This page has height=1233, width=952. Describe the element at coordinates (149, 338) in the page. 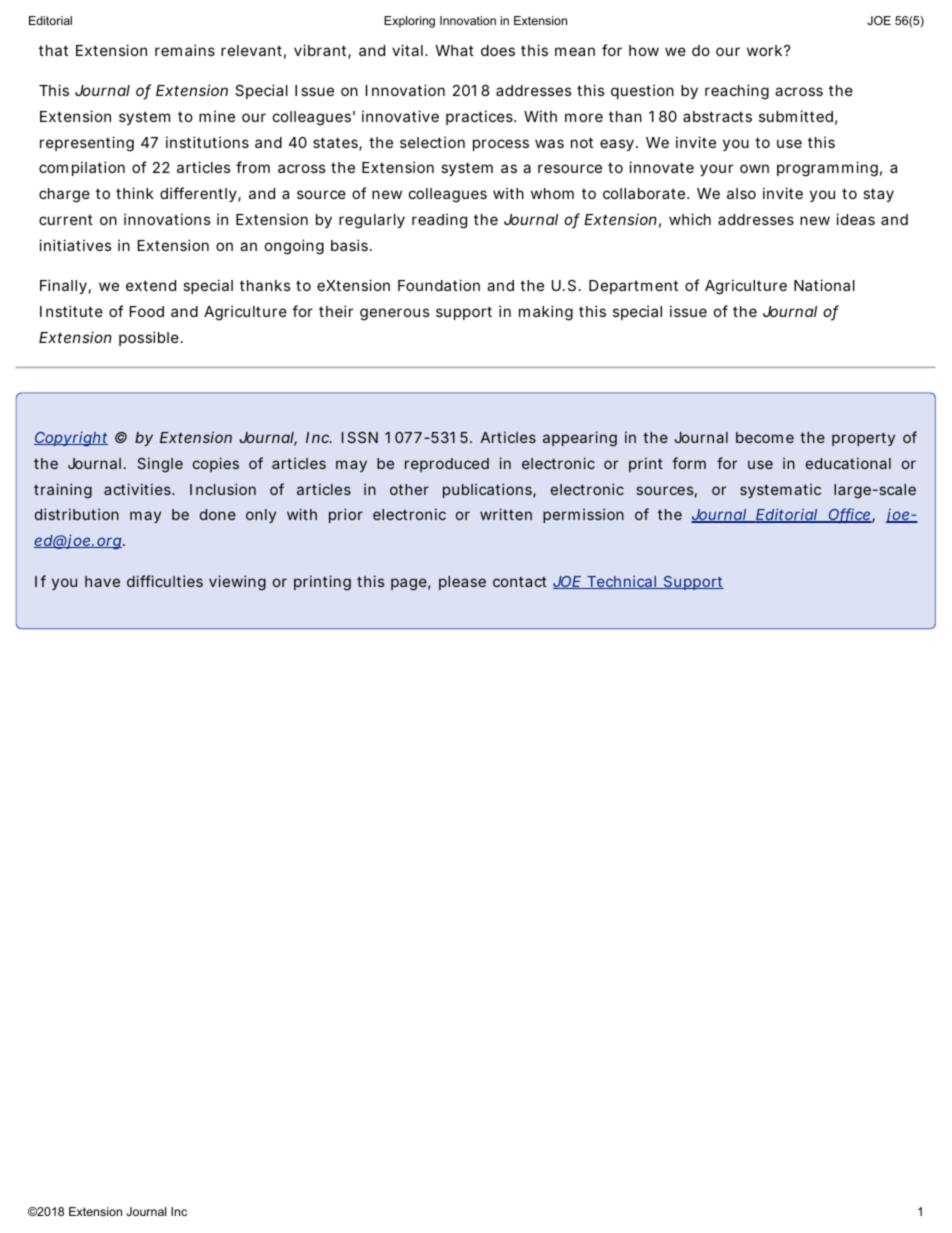

I see `possible` at that location.
